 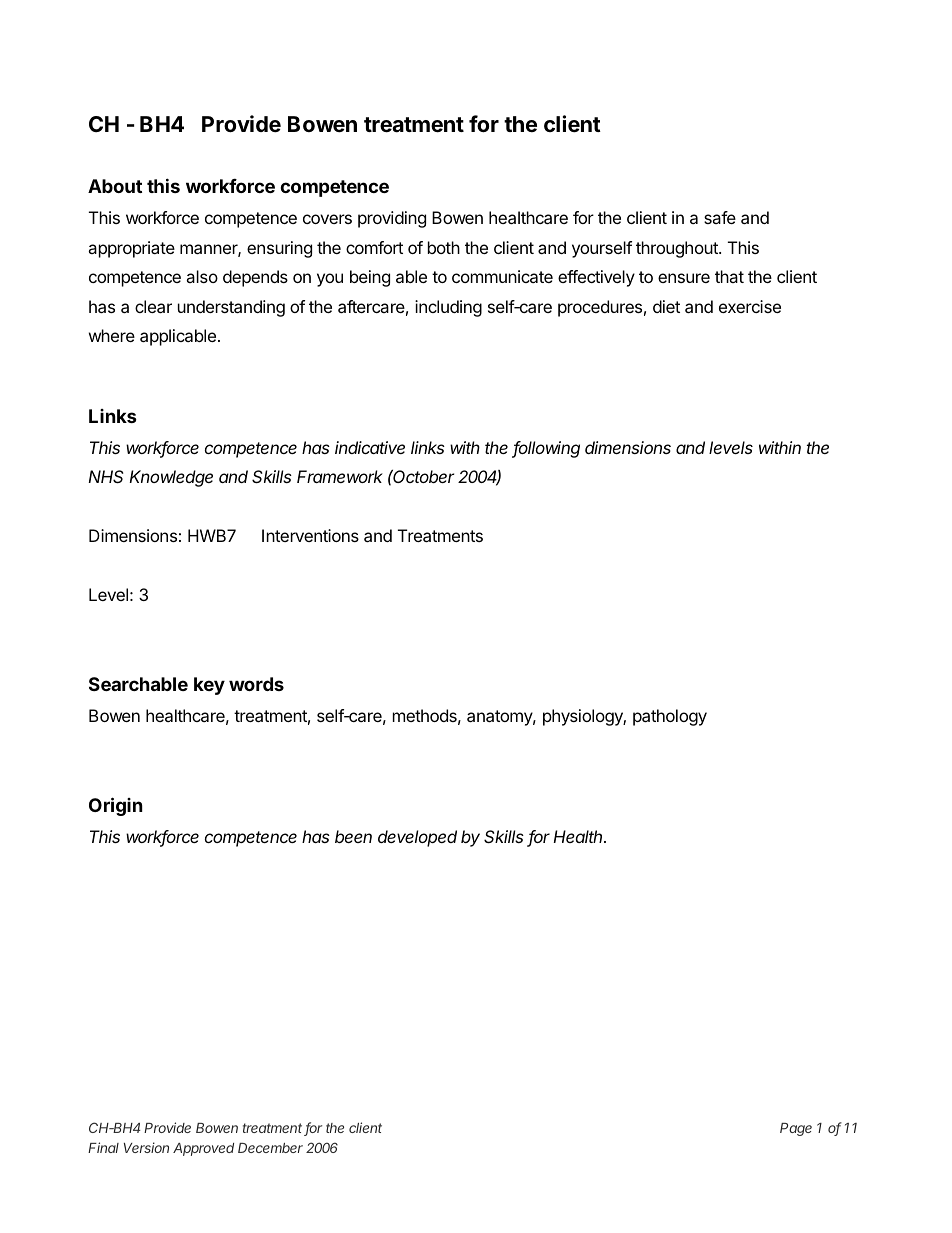 What do you see at coordinates (203, 1149) in the page?
I see `Approved` at bounding box center [203, 1149].
